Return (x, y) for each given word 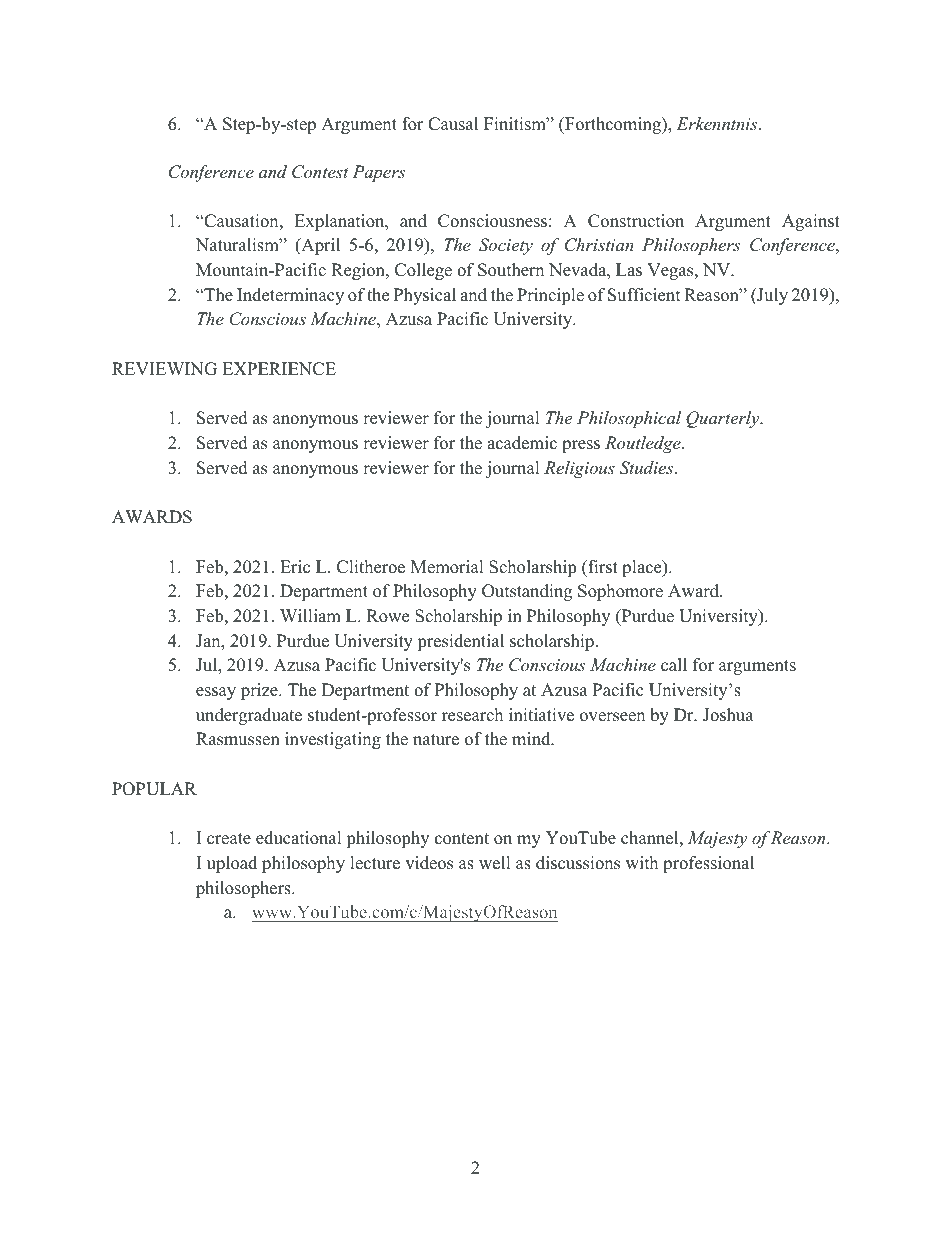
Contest (320, 172)
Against (811, 222)
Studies (648, 468)
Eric (295, 567)
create (229, 839)
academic (522, 443)
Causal (453, 124)
